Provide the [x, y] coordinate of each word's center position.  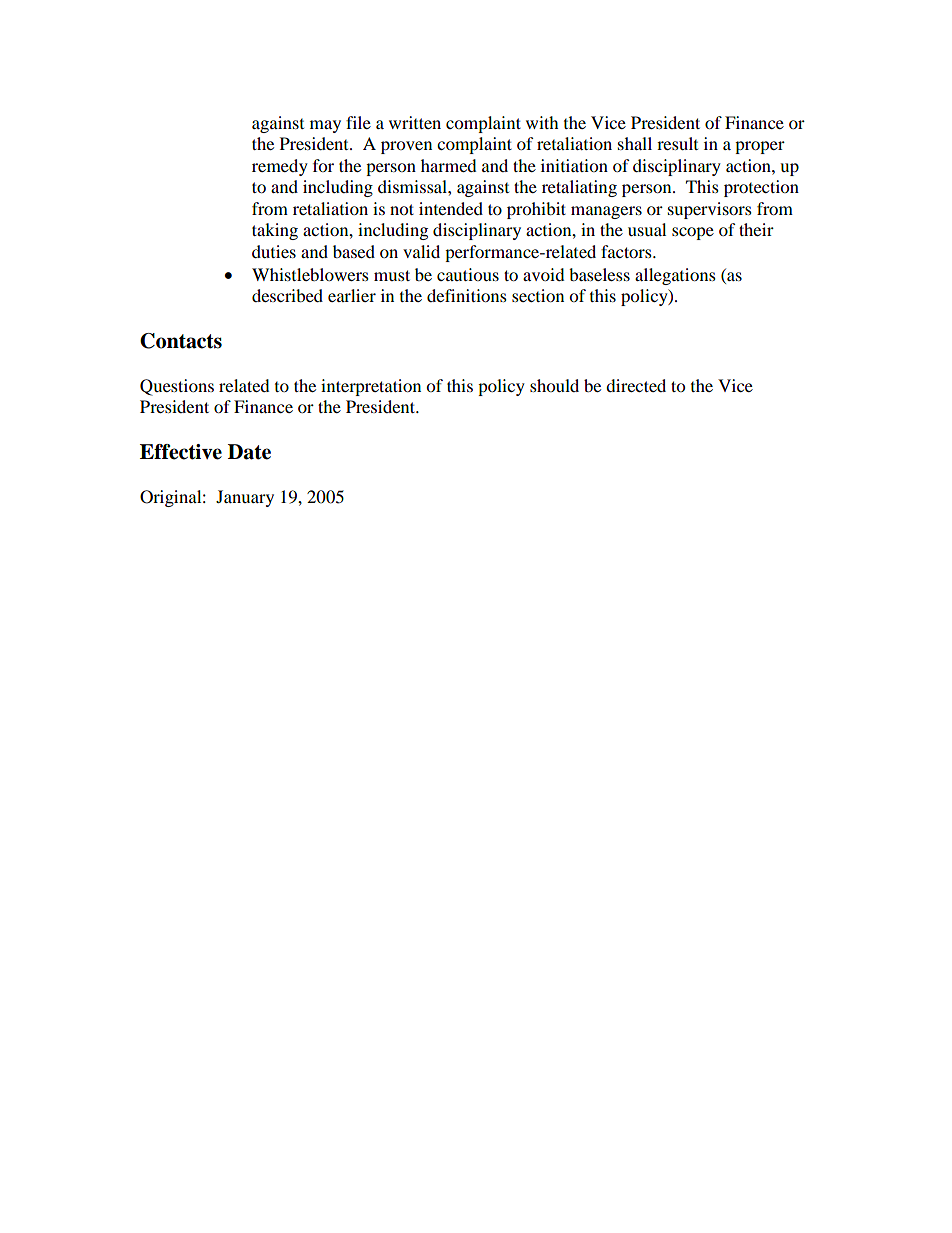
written [415, 122]
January [245, 498]
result [677, 143]
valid [421, 251]
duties [274, 251]
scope [693, 233]
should [554, 385]
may [325, 126]
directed [636, 385]
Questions [177, 387]
